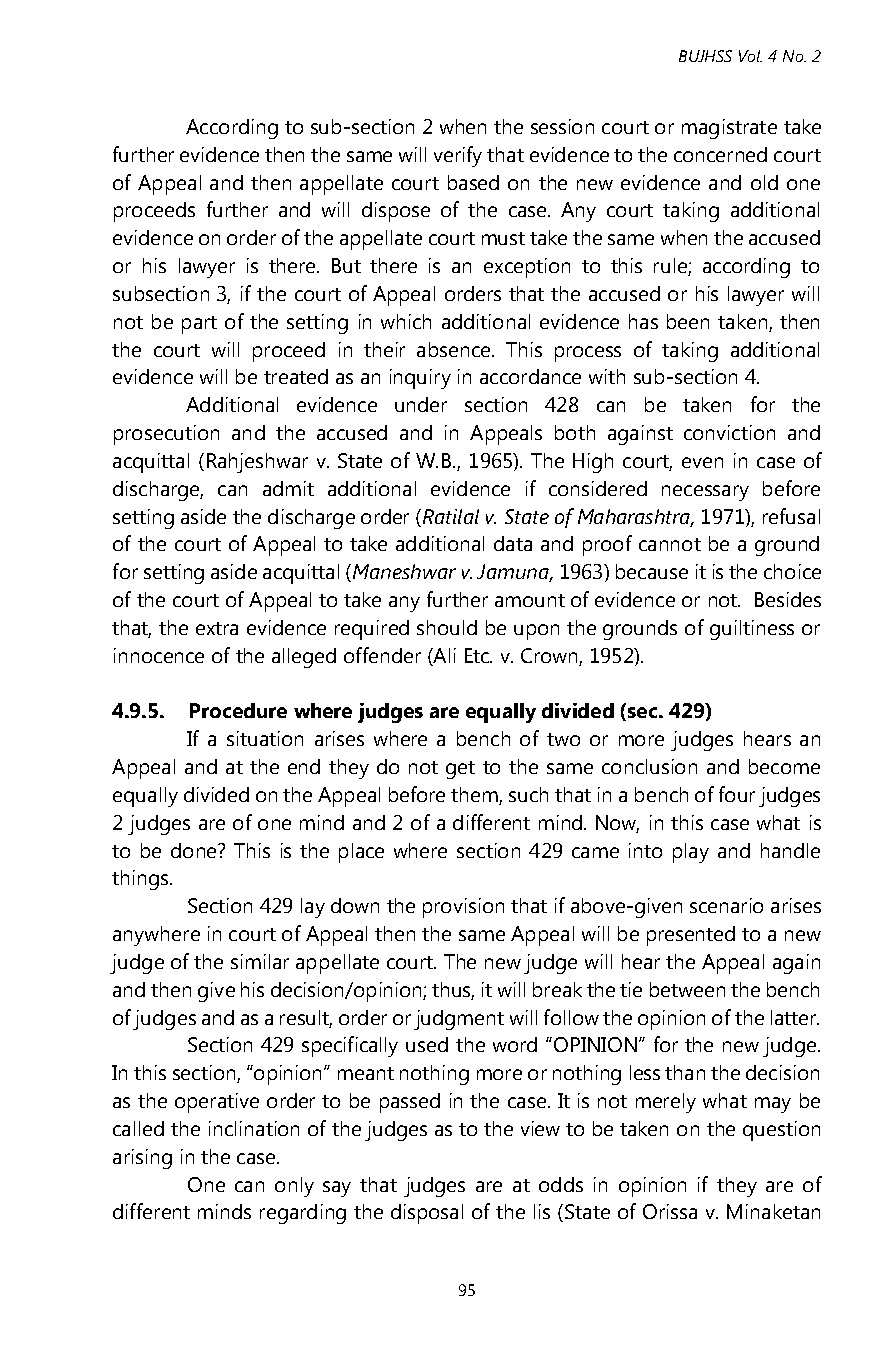 The width and height of the page is (896, 1345). Describe the element at coordinates (455, 349) in the page. I see `absence` at that location.
